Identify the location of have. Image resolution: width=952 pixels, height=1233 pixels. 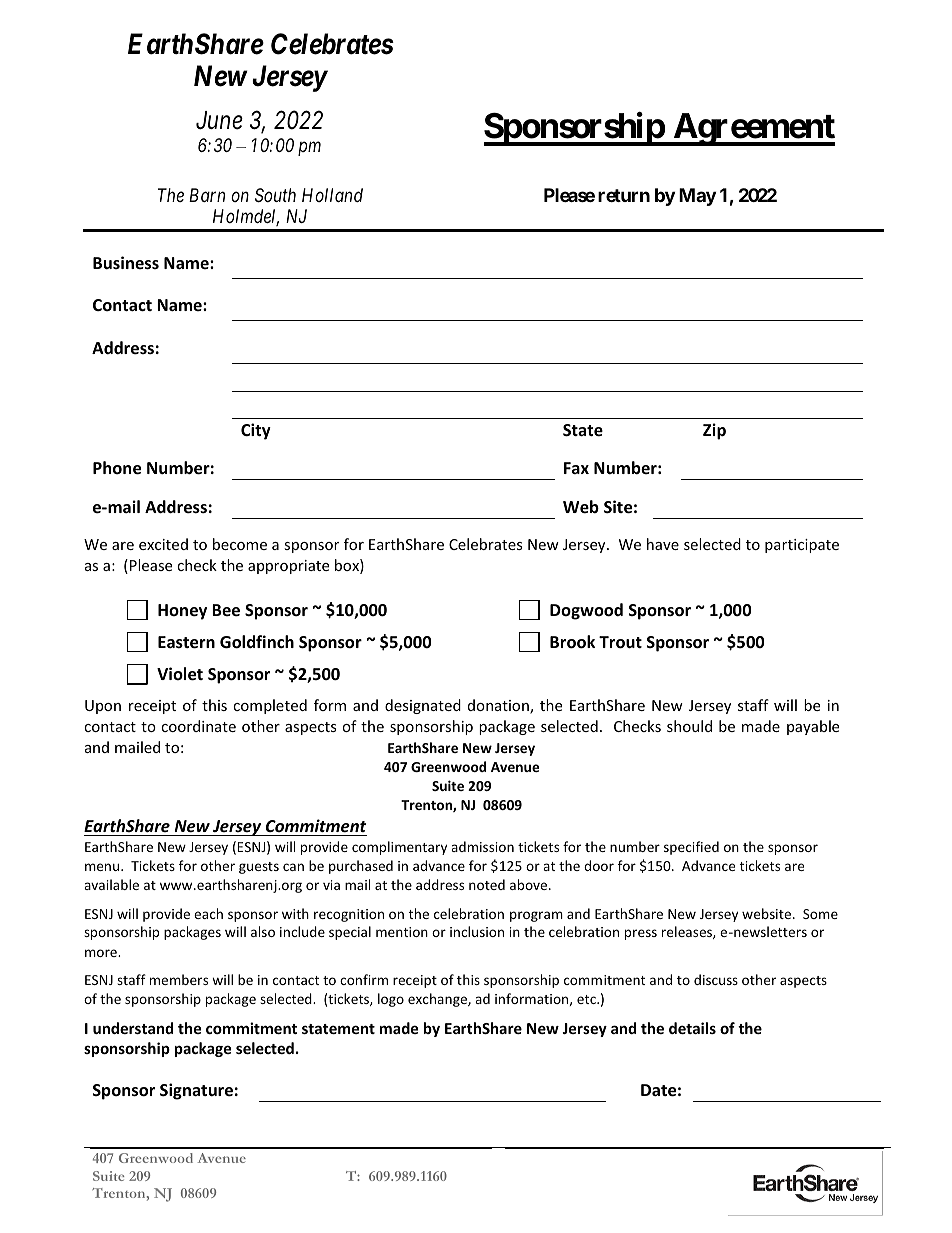
(663, 544).
